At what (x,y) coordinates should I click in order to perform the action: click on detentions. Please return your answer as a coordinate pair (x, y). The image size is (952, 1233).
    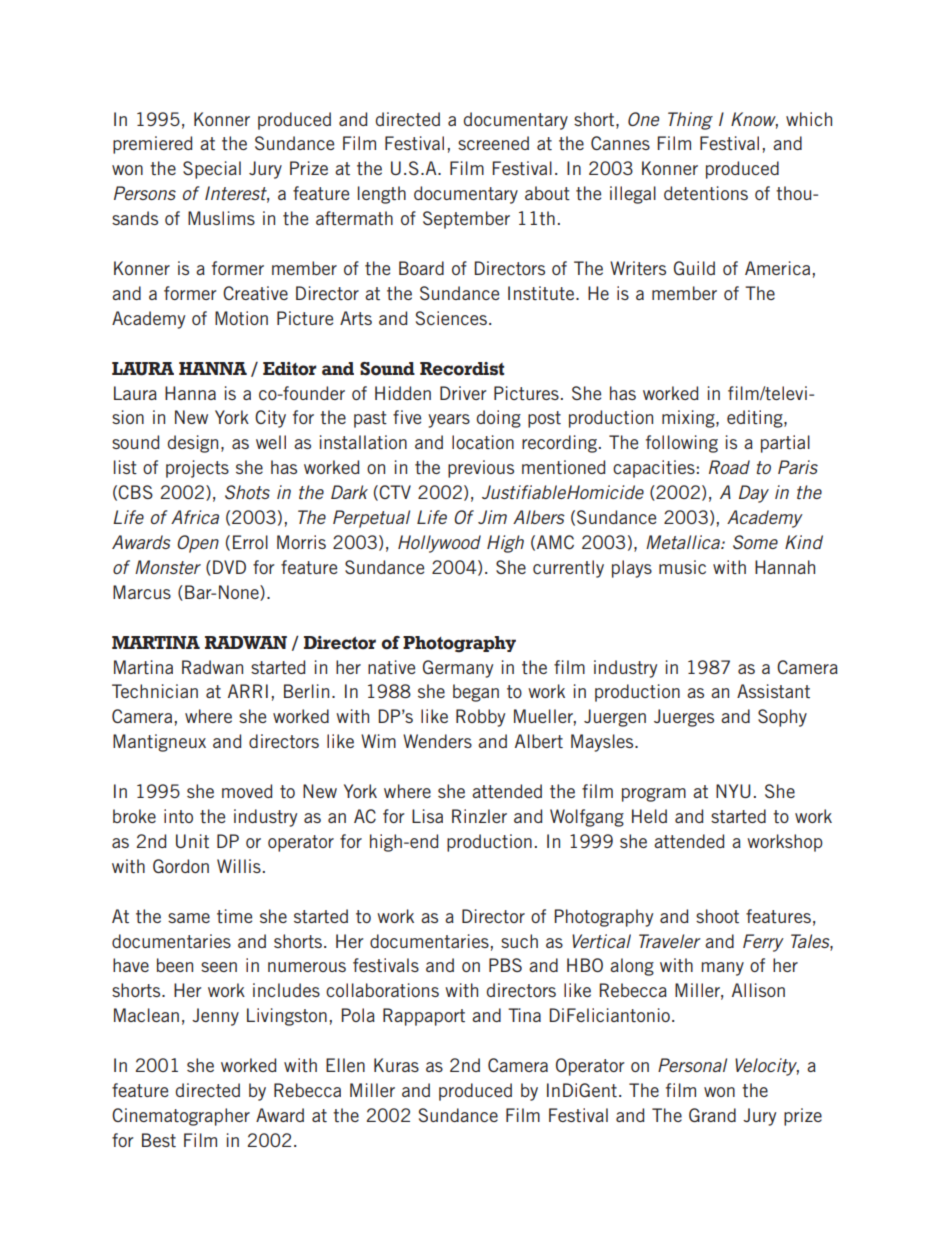
    Looking at the image, I should click on (706, 193).
